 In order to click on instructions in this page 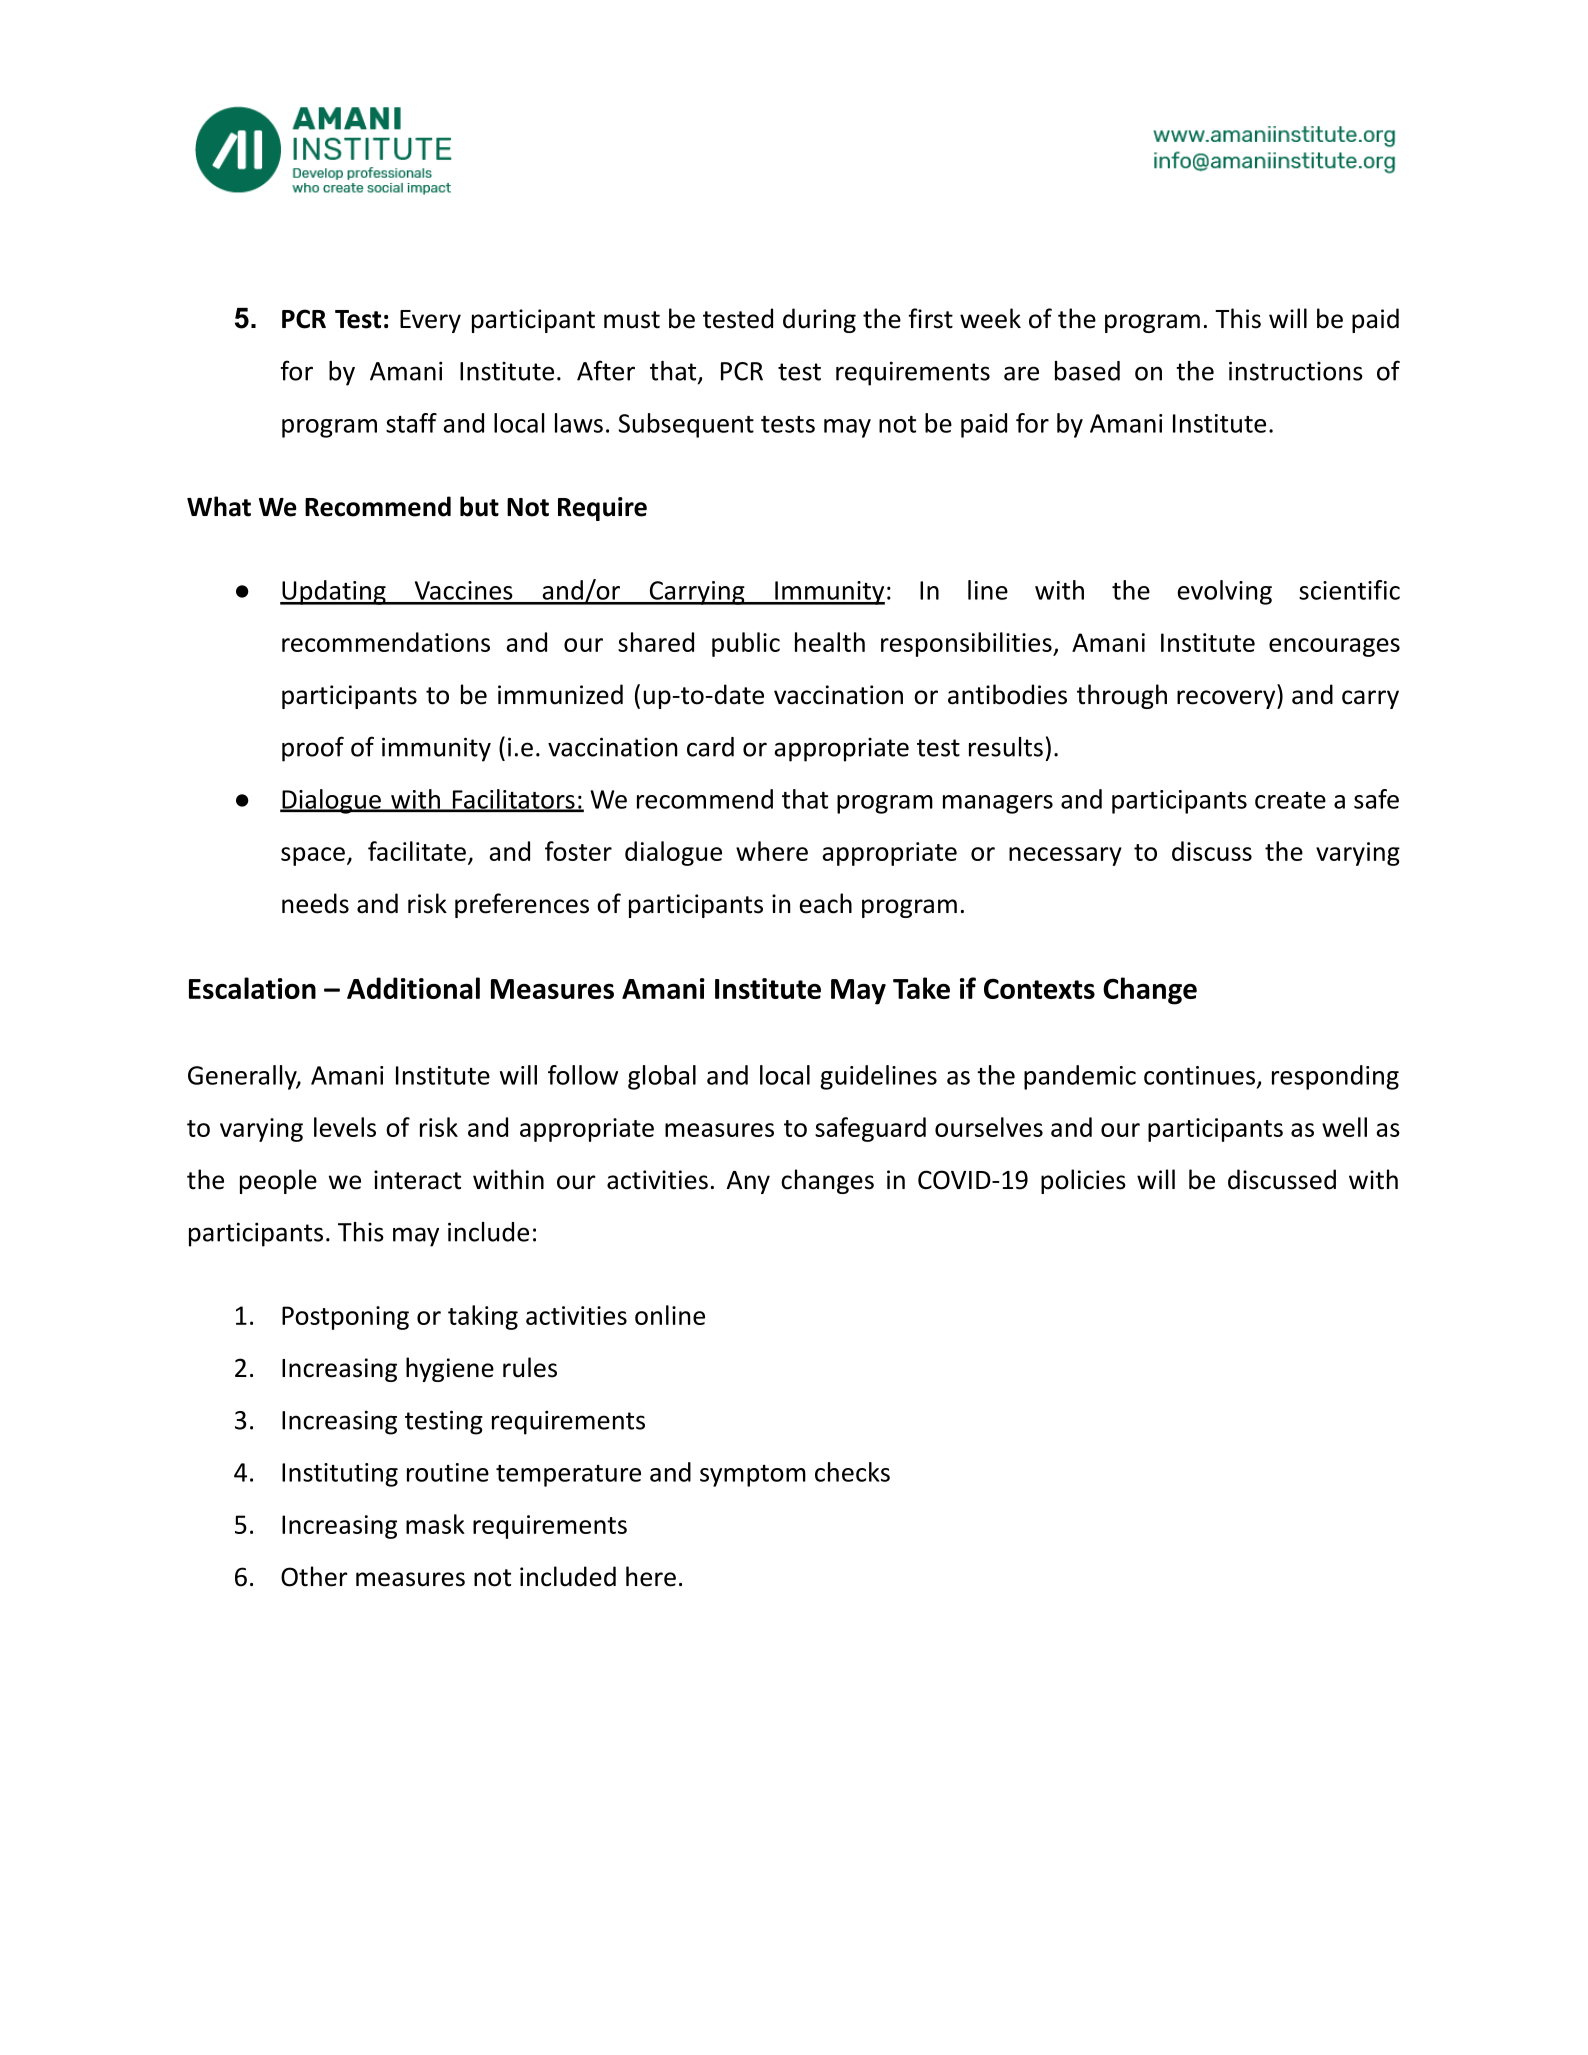, I will do `click(1296, 371)`.
